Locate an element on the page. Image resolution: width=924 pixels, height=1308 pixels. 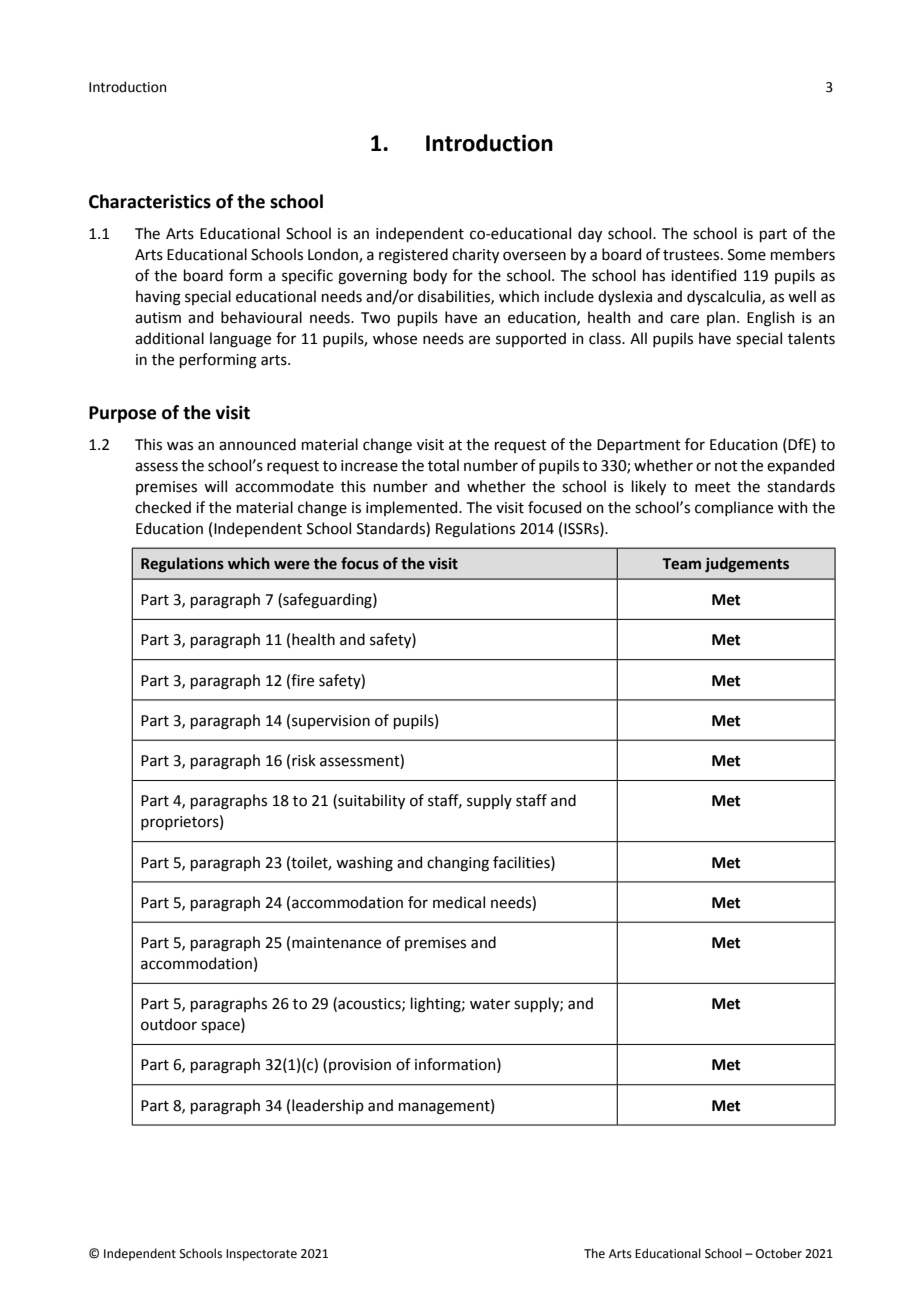
charity is located at coordinates (475, 255).
